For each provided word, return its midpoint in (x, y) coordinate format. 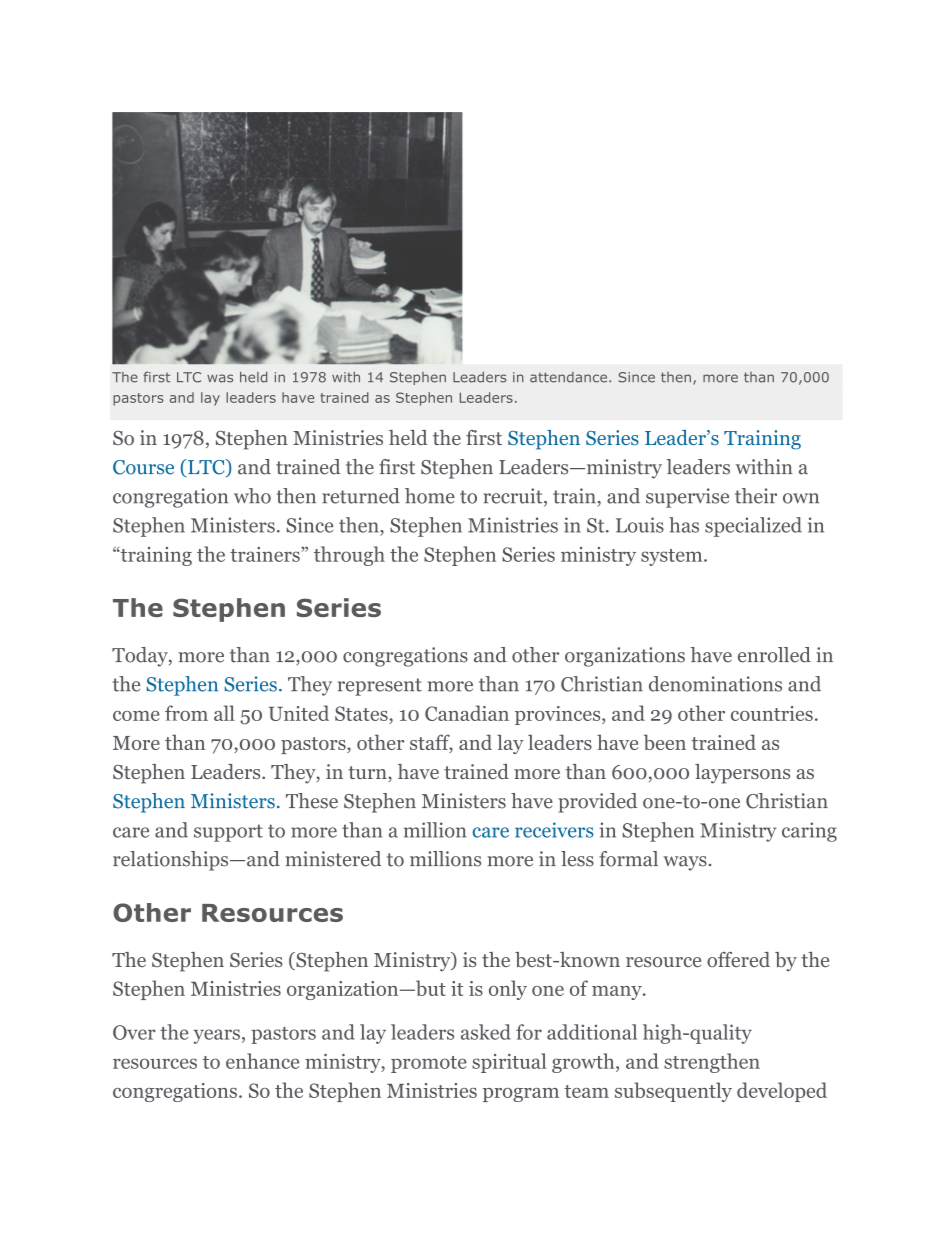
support (228, 833)
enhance (262, 1061)
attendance (568, 377)
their (756, 496)
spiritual (509, 1063)
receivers (554, 830)
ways (685, 863)
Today (141, 657)
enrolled (774, 655)
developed (782, 1092)
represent (380, 687)
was (220, 378)
